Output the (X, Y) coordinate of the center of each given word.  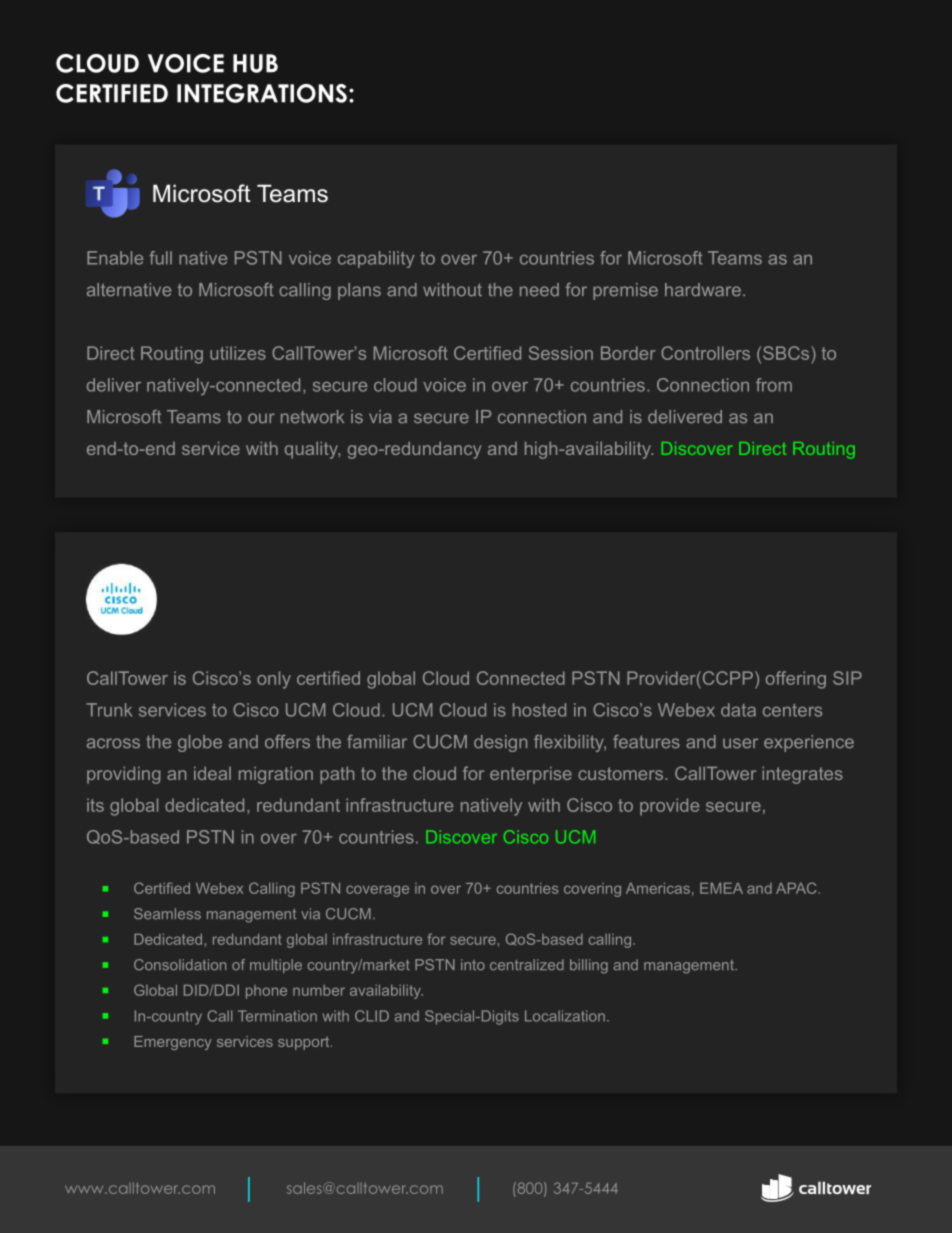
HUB (255, 63)
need (539, 290)
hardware (703, 290)
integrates (802, 775)
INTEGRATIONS (262, 93)
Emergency (173, 1043)
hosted (539, 710)
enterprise (531, 775)
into (473, 965)
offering (796, 680)
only (274, 680)
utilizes (238, 353)
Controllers (705, 353)
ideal (212, 773)
